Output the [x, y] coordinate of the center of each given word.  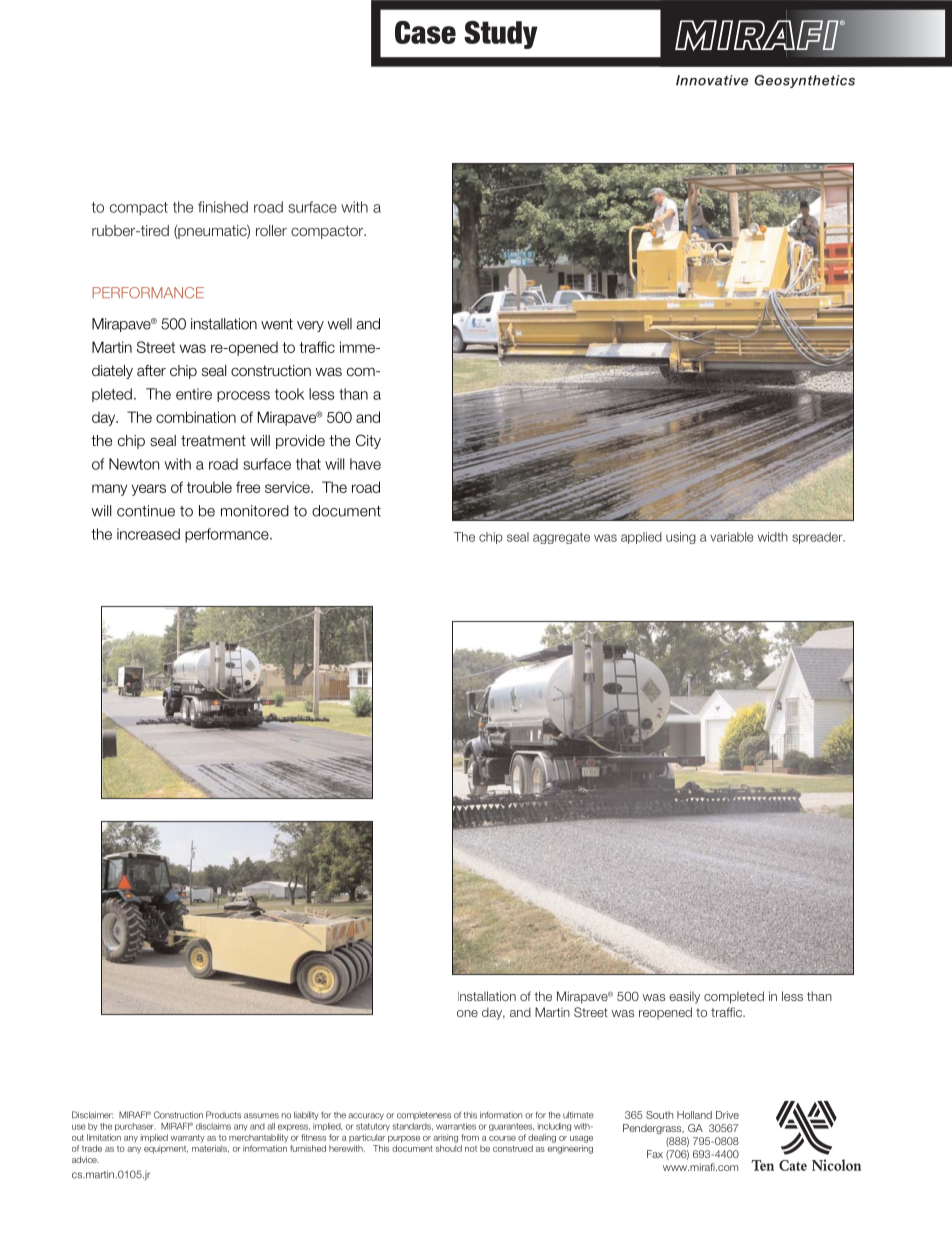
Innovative [712, 80]
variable [731, 537]
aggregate [561, 538]
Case [425, 32]
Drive [727, 1115]
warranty [187, 1138]
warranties [456, 1126]
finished [223, 207]
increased [148, 534]
